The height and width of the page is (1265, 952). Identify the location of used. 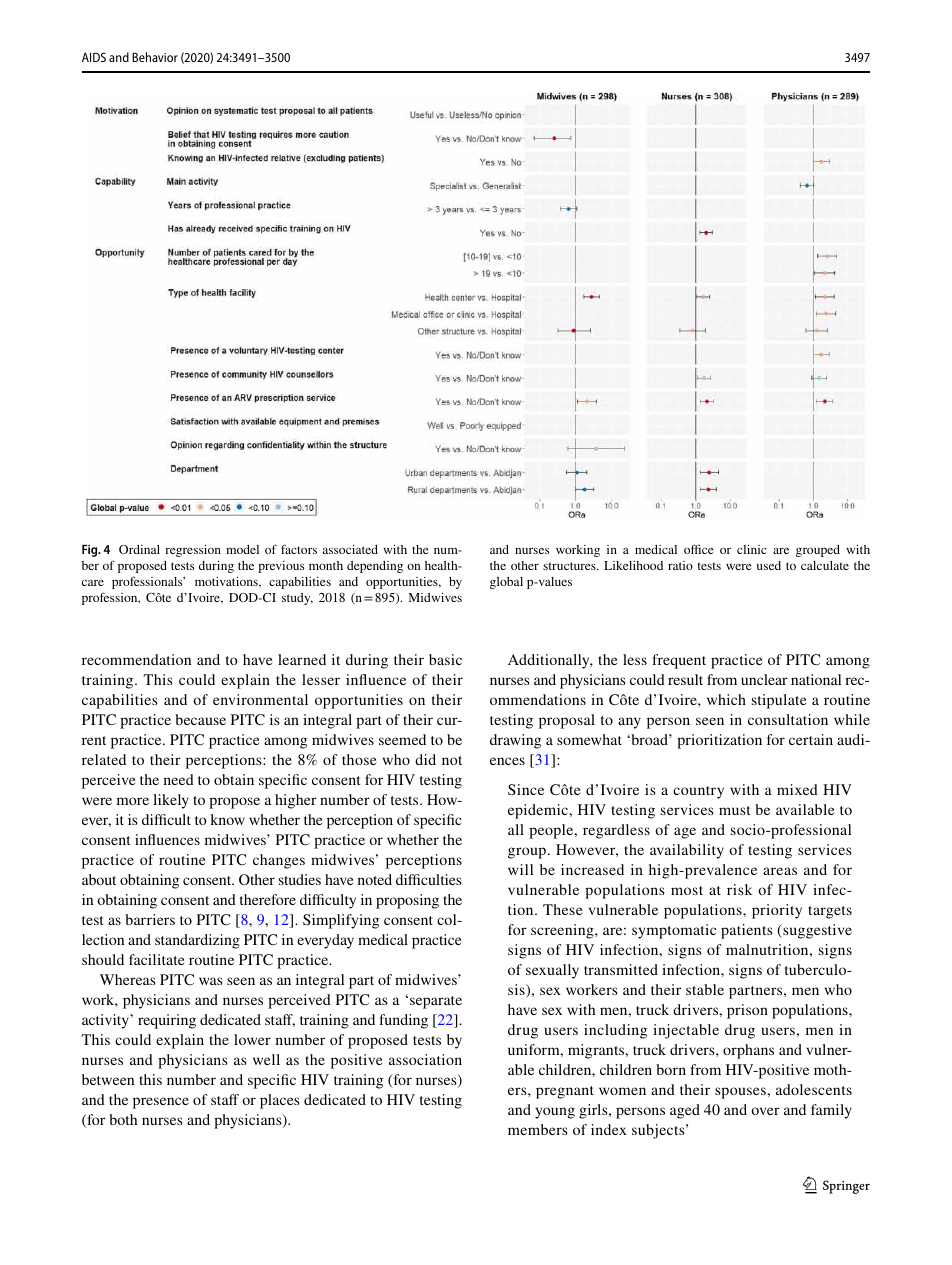
(769, 565).
